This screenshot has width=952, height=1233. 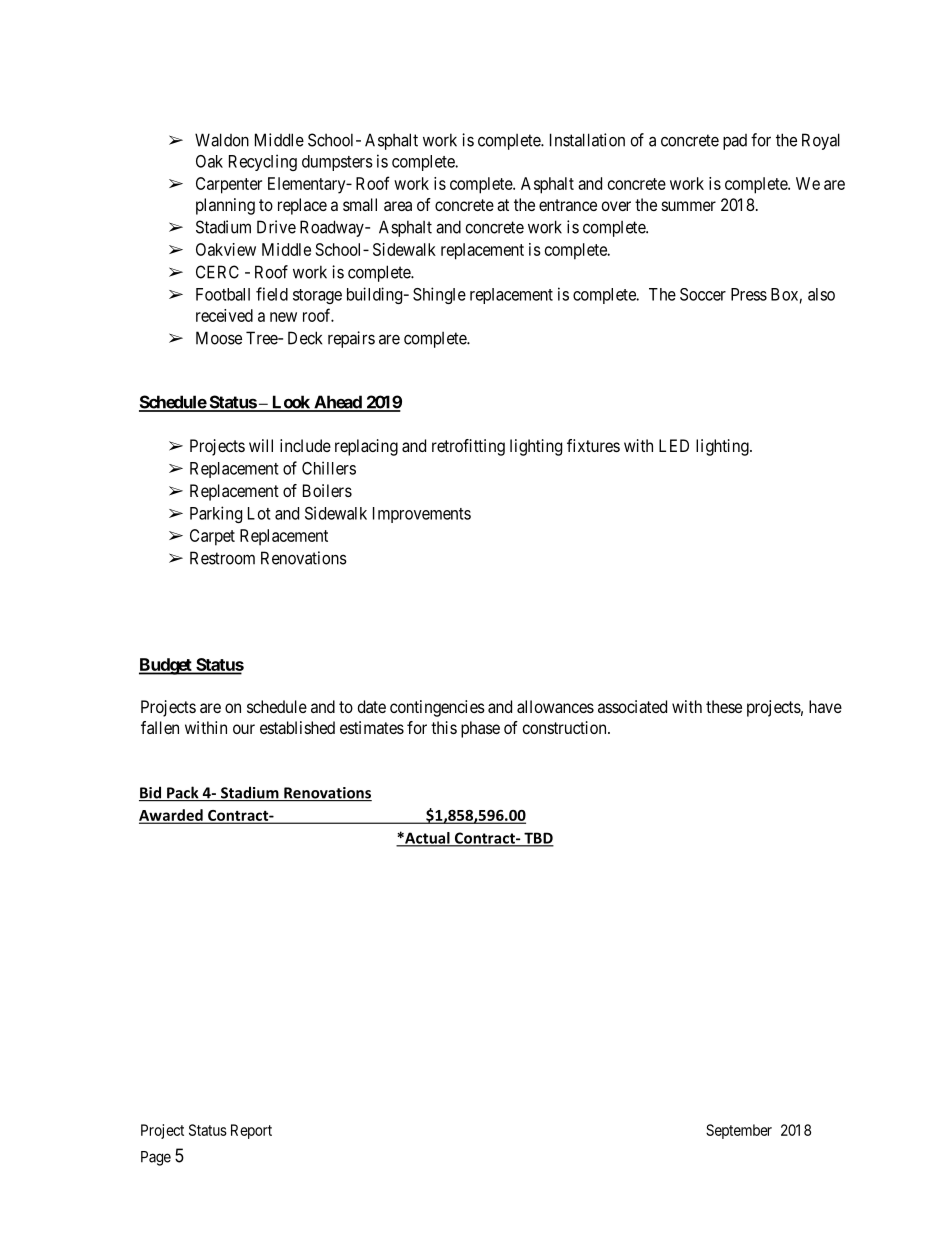 I want to click on entrance, so click(x=568, y=205).
